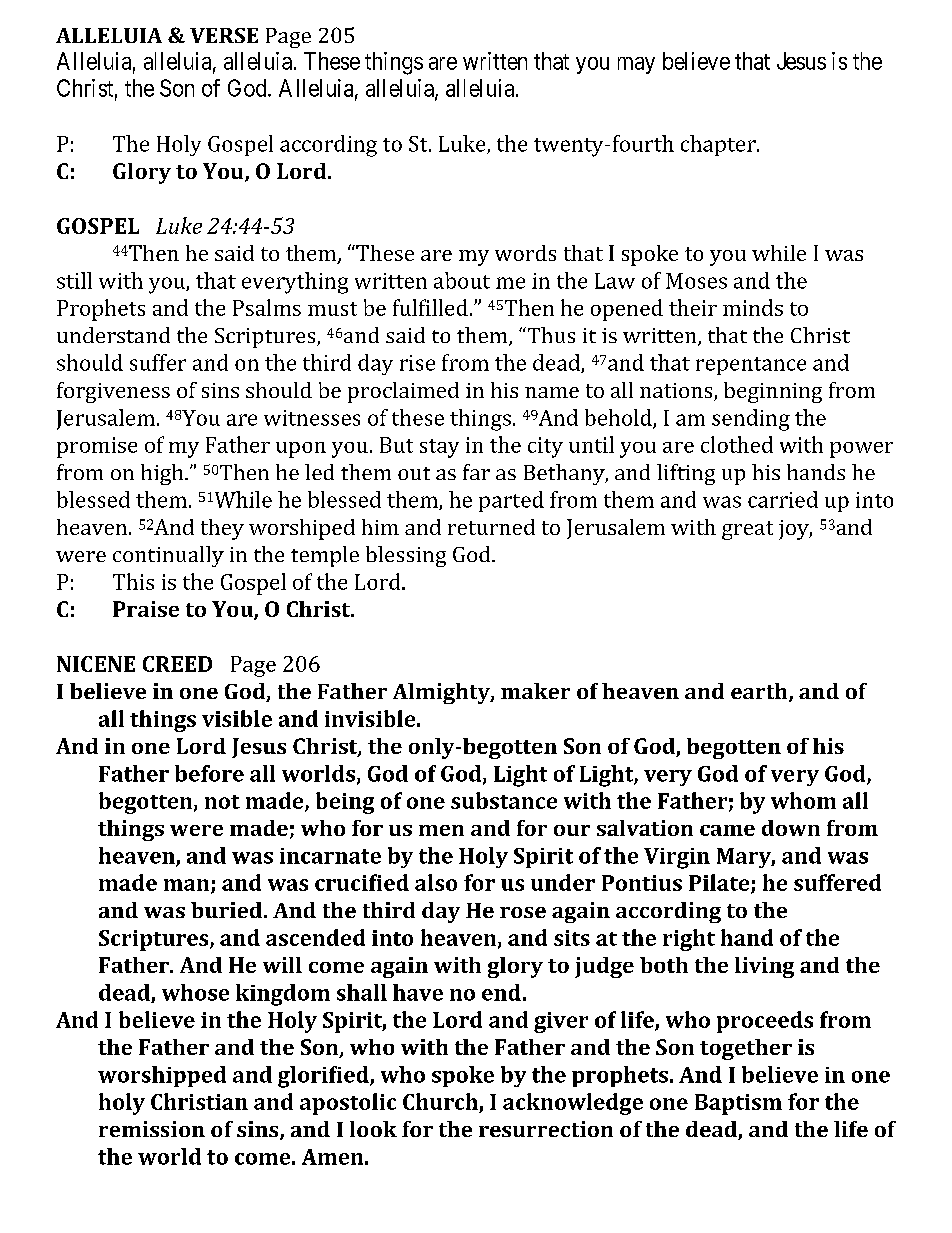 The image size is (952, 1233). I want to click on great, so click(747, 530).
